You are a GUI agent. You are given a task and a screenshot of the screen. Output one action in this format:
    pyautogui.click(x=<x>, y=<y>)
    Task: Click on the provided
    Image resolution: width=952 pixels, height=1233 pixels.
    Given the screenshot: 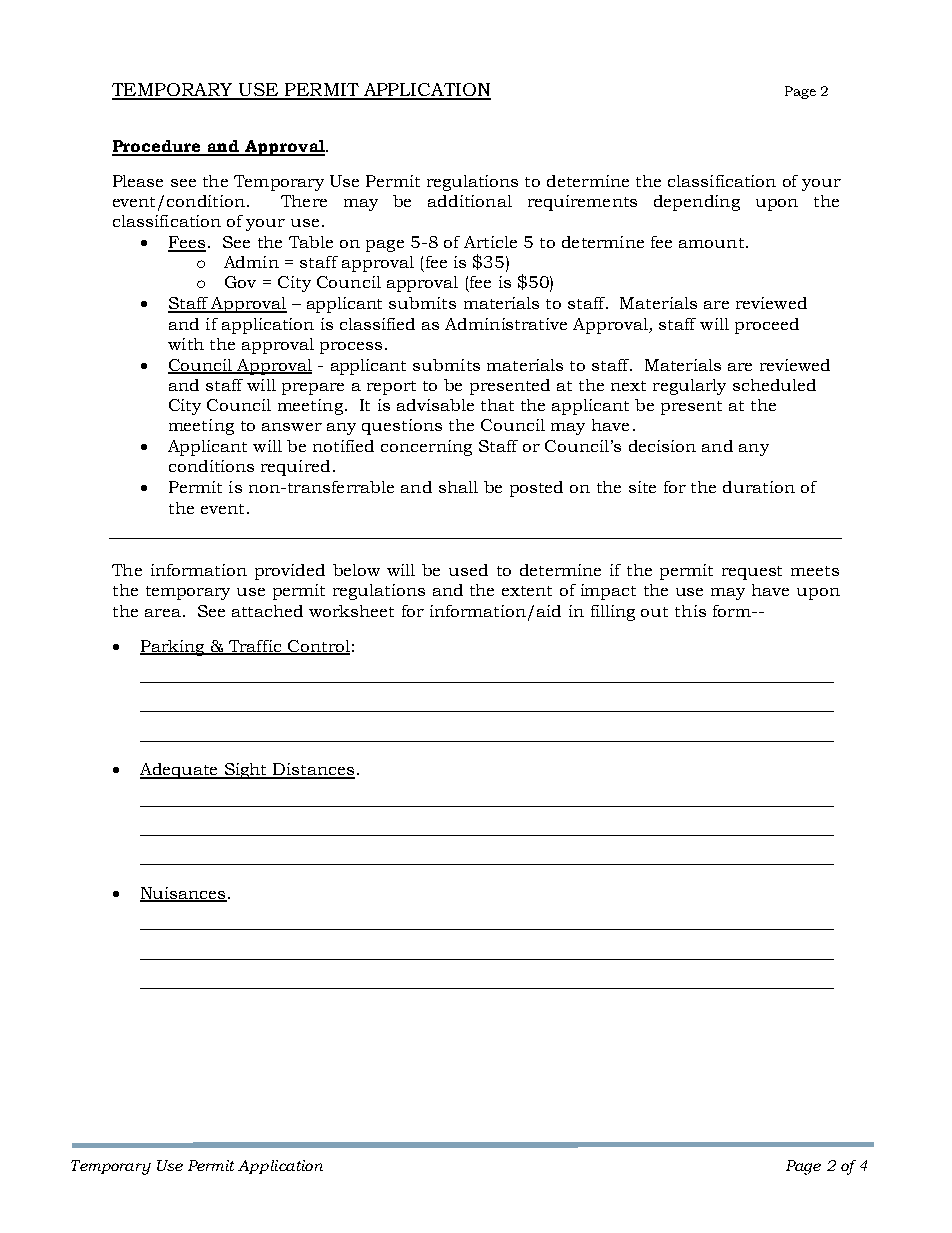 What is the action you would take?
    pyautogui.click(x=290, y=572)
